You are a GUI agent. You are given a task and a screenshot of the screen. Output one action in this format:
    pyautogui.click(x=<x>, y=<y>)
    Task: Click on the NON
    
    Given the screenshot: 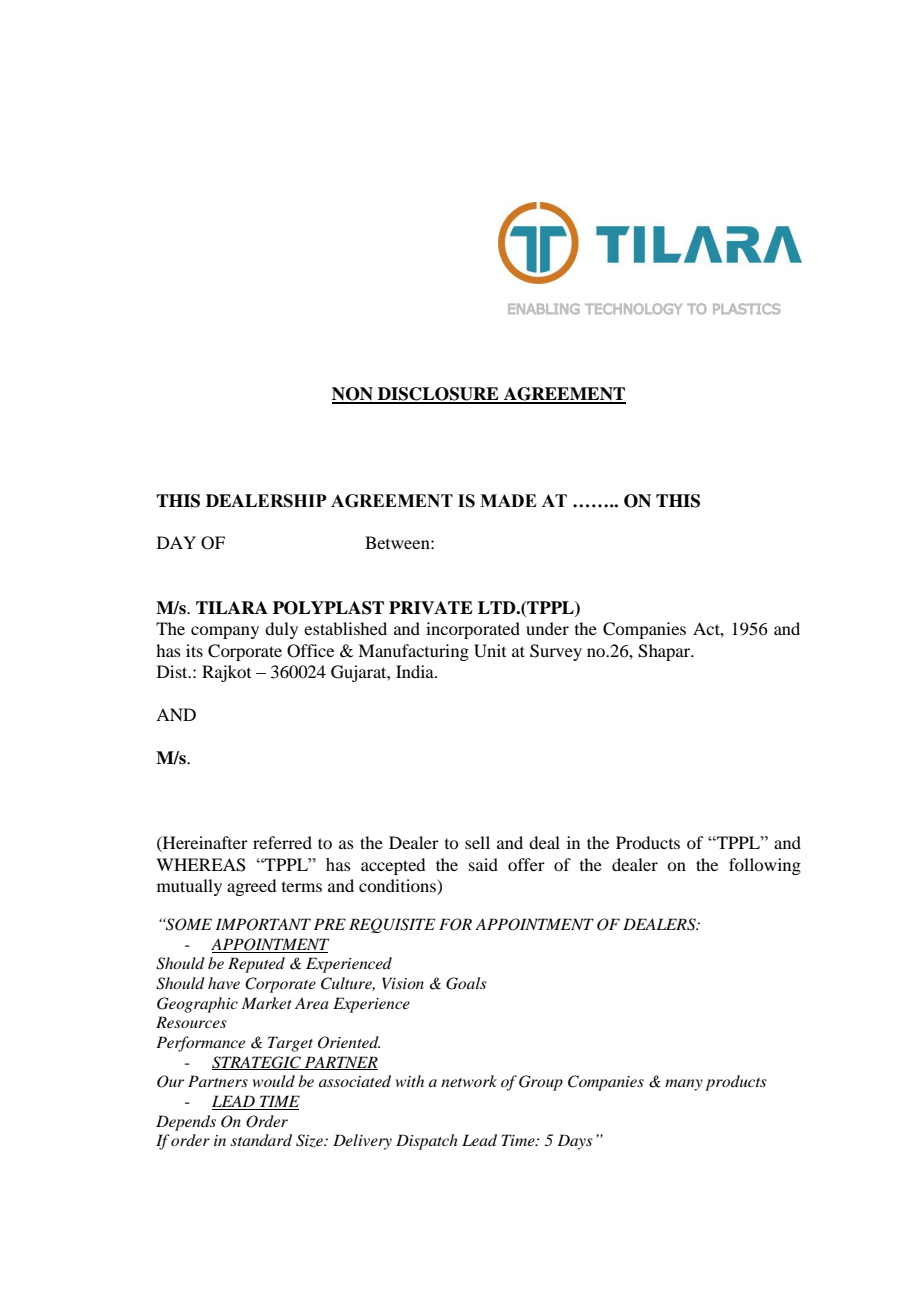 What is the action you would take?
    pyautogui.click(x=353, y=395)
